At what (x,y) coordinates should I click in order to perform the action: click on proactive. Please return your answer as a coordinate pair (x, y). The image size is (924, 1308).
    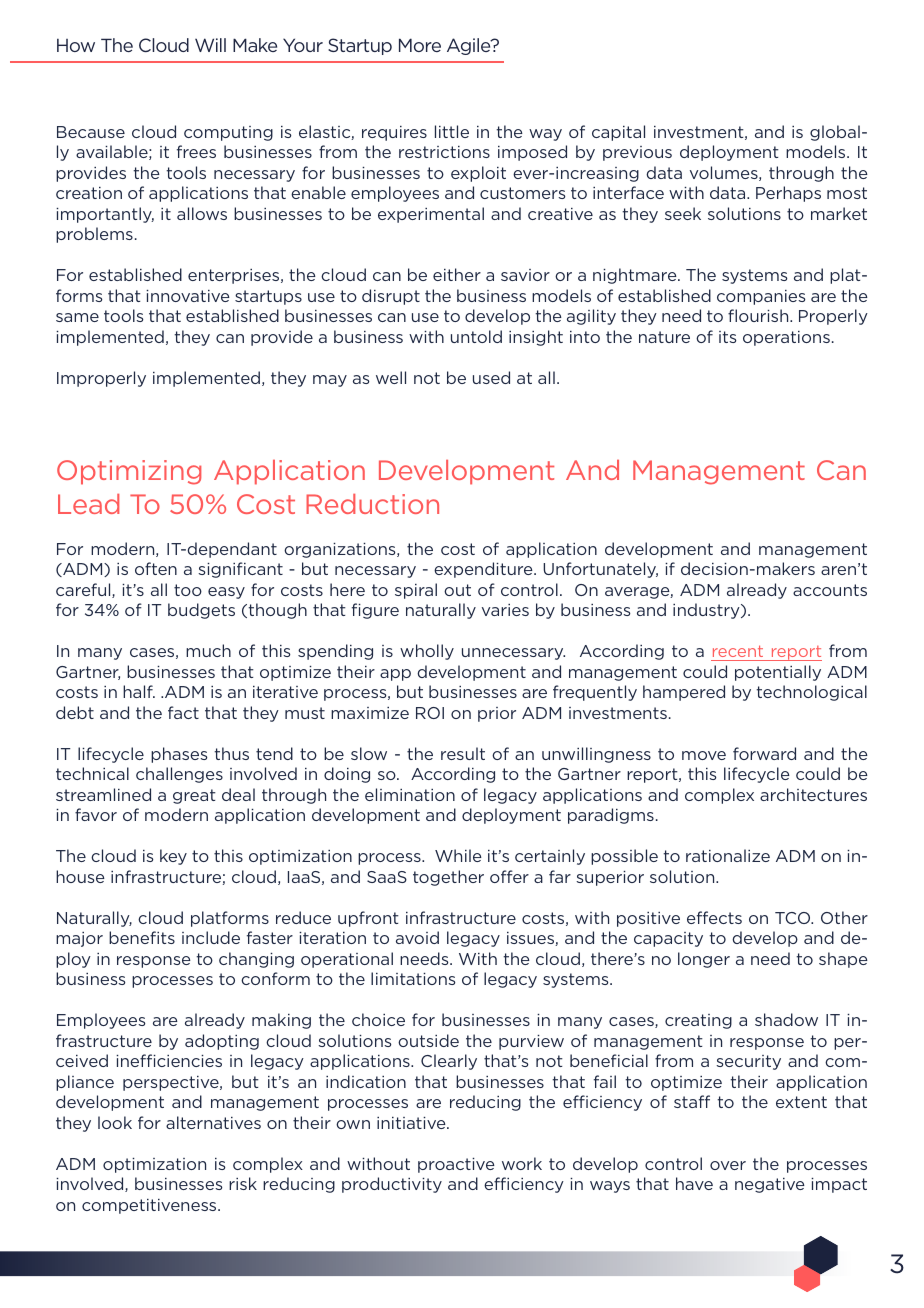
    Looking at the image, I should click on (456, 1165).
